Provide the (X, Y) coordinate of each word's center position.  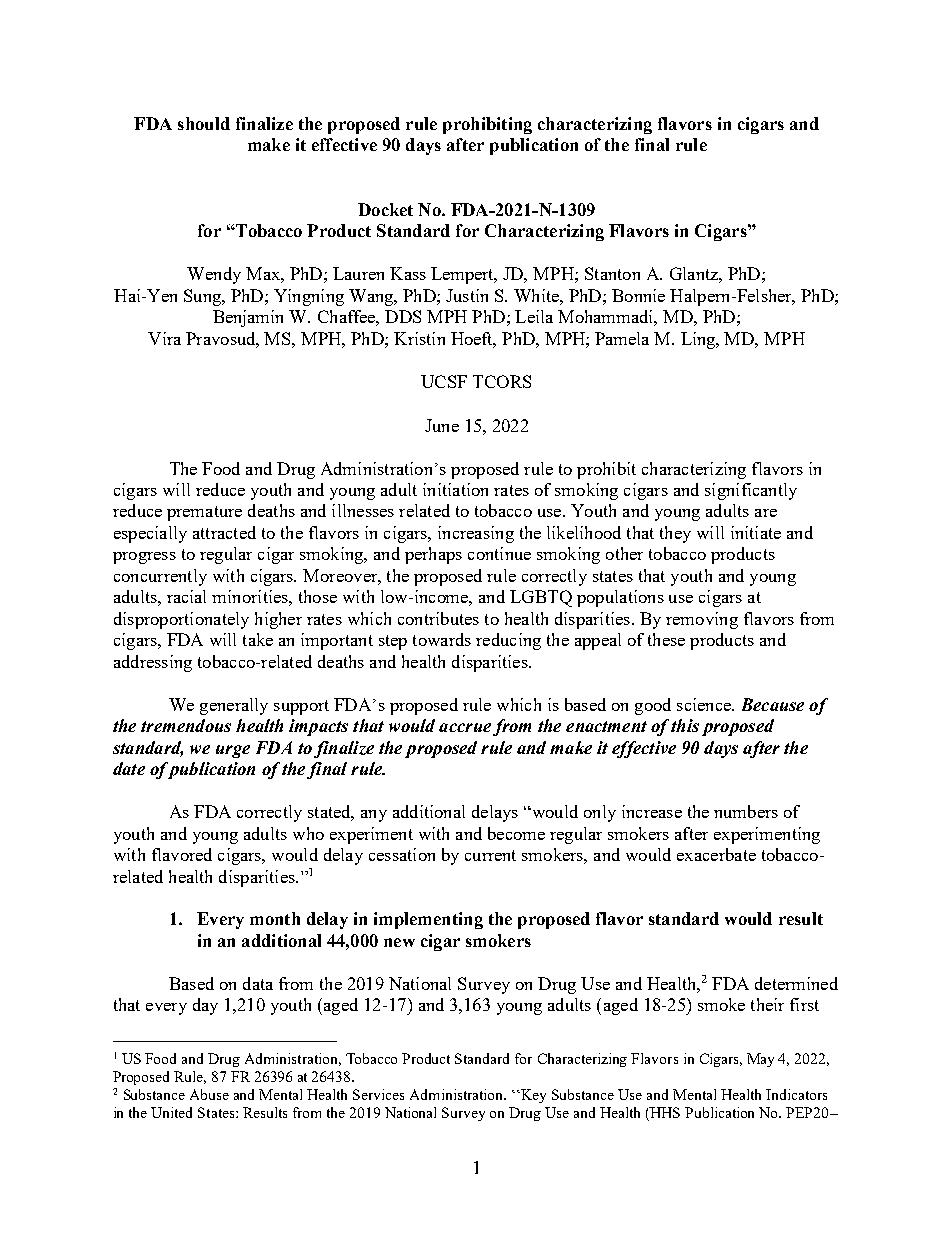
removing (702, 620)
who (308, 833)
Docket (385, 209)
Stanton (612, 273)
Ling (699, 340)
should (204, 123)
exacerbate (716, 854)
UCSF (444, 381)
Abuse (209, 1094)
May (760, 1060)
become (516, 833)
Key (533, 1096)
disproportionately (181, 620)
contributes (438, 618)
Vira (164, 338)
